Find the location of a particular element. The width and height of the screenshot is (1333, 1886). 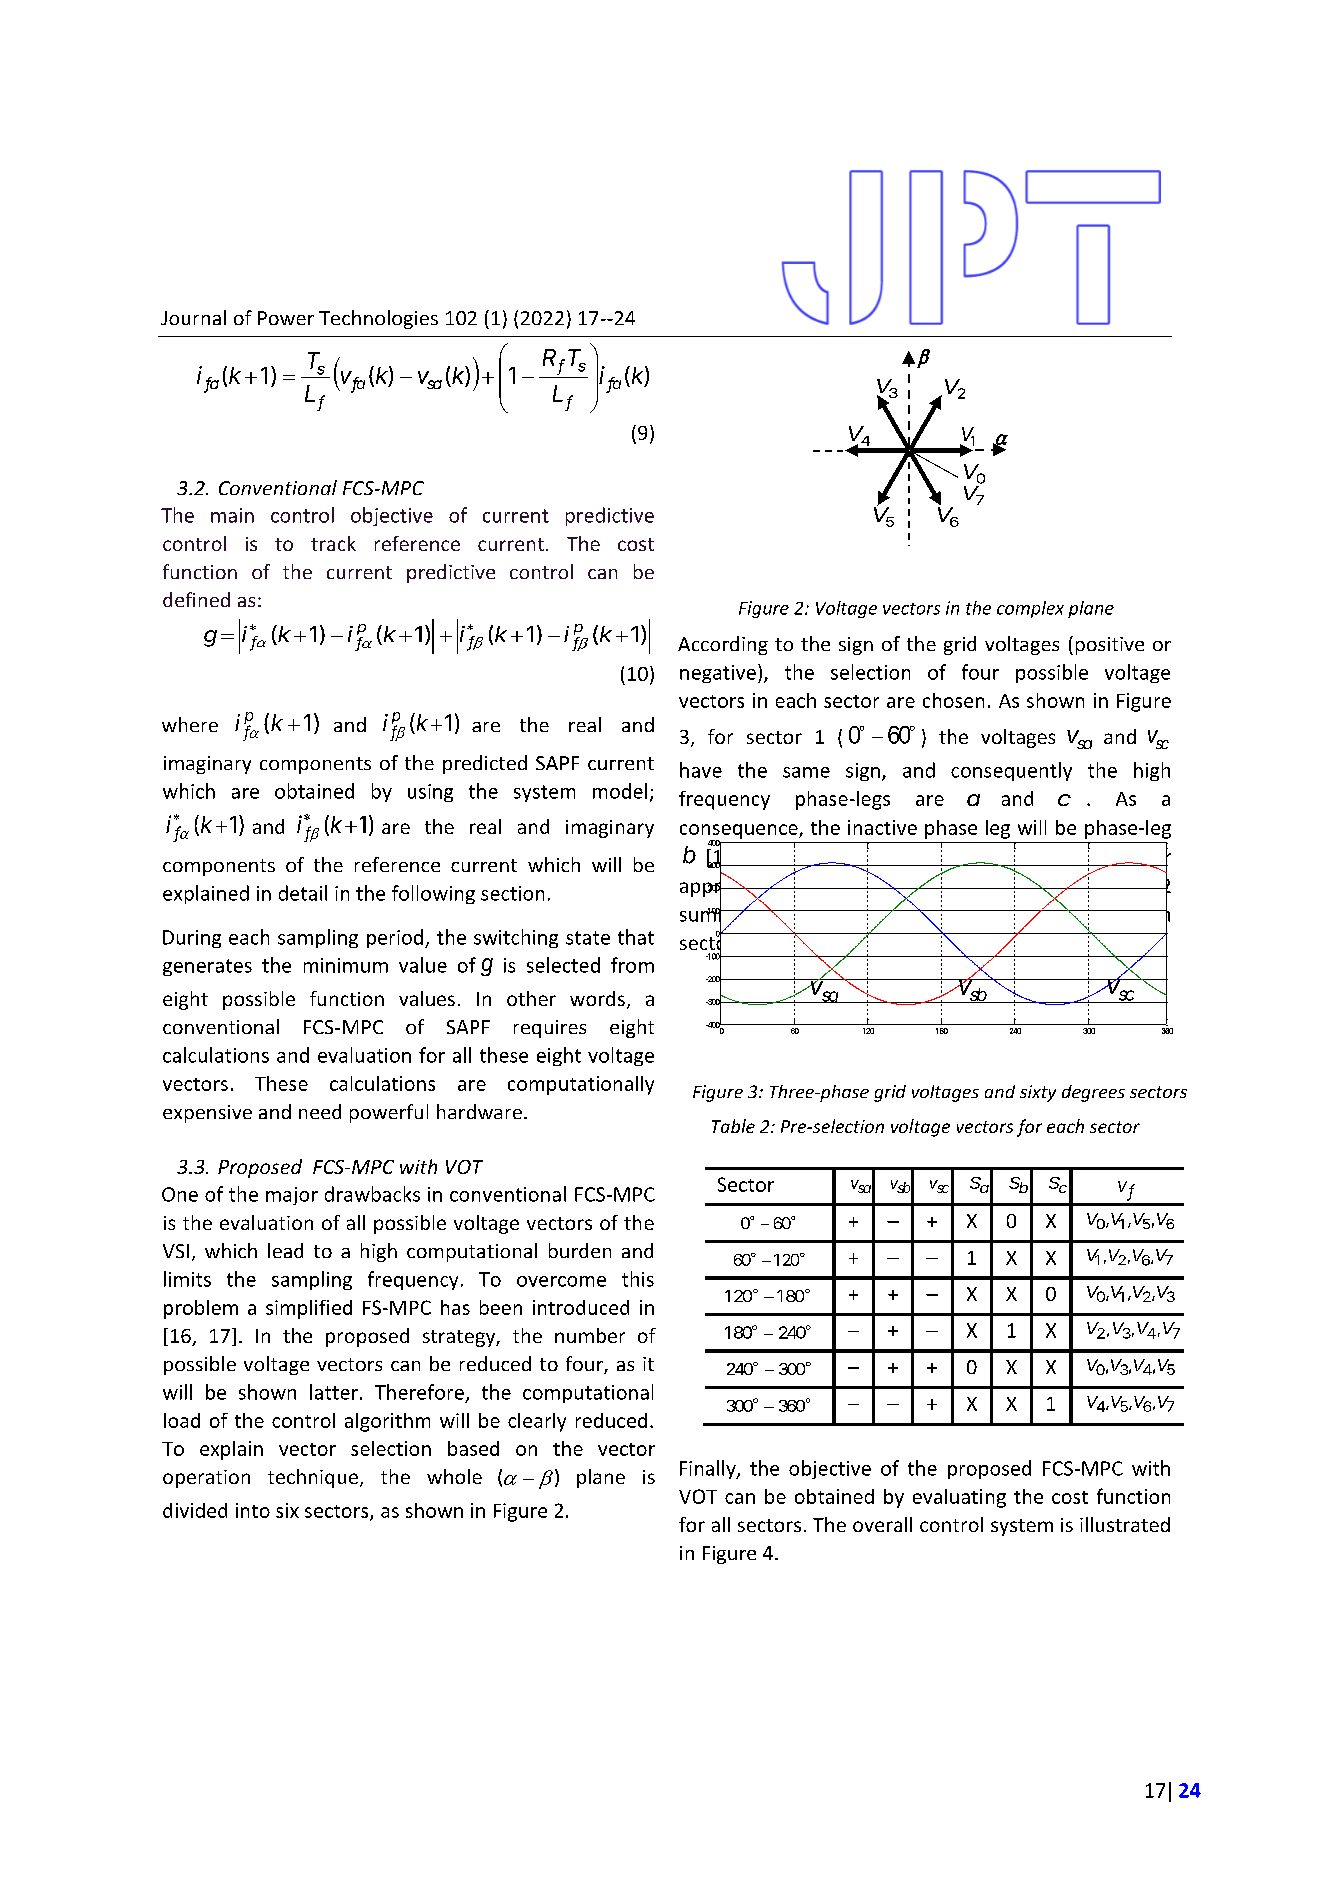

that is located at coordinates (636, 937).
